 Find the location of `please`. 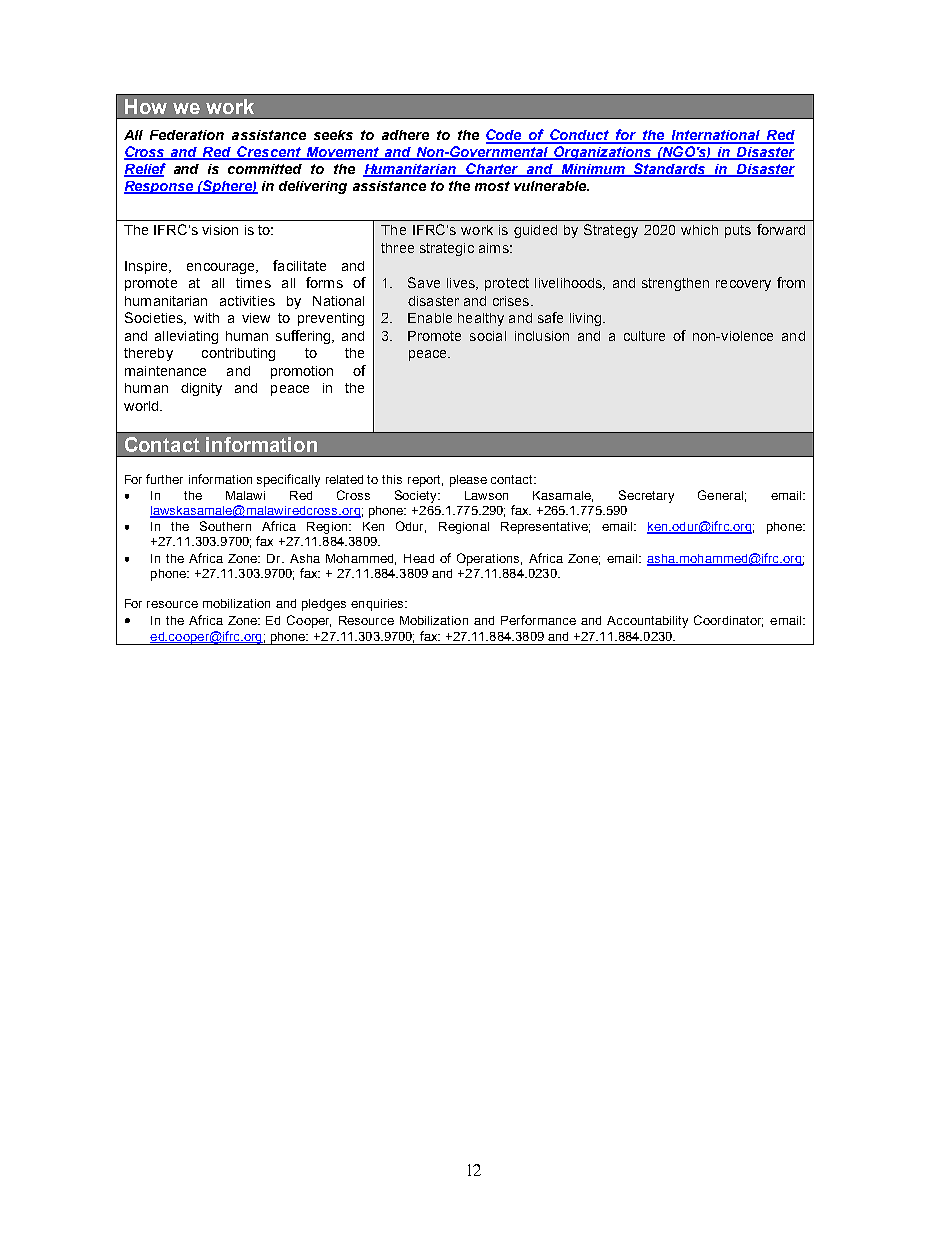

please is located at coordinates (468, 481).
